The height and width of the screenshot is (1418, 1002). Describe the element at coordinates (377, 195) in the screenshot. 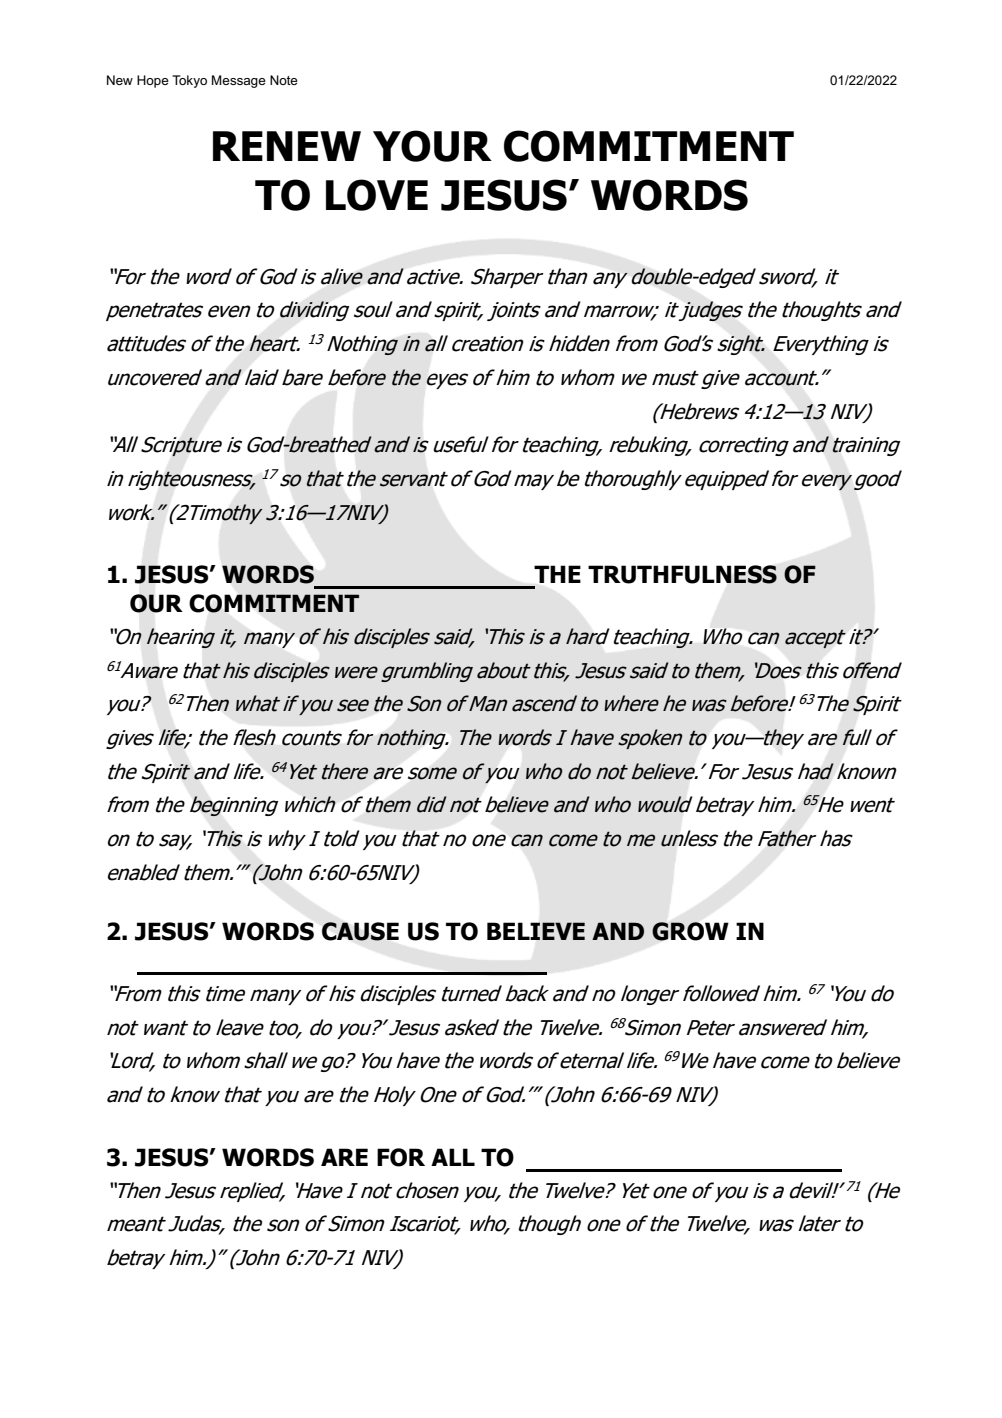

I see `LOVE` at that location.
